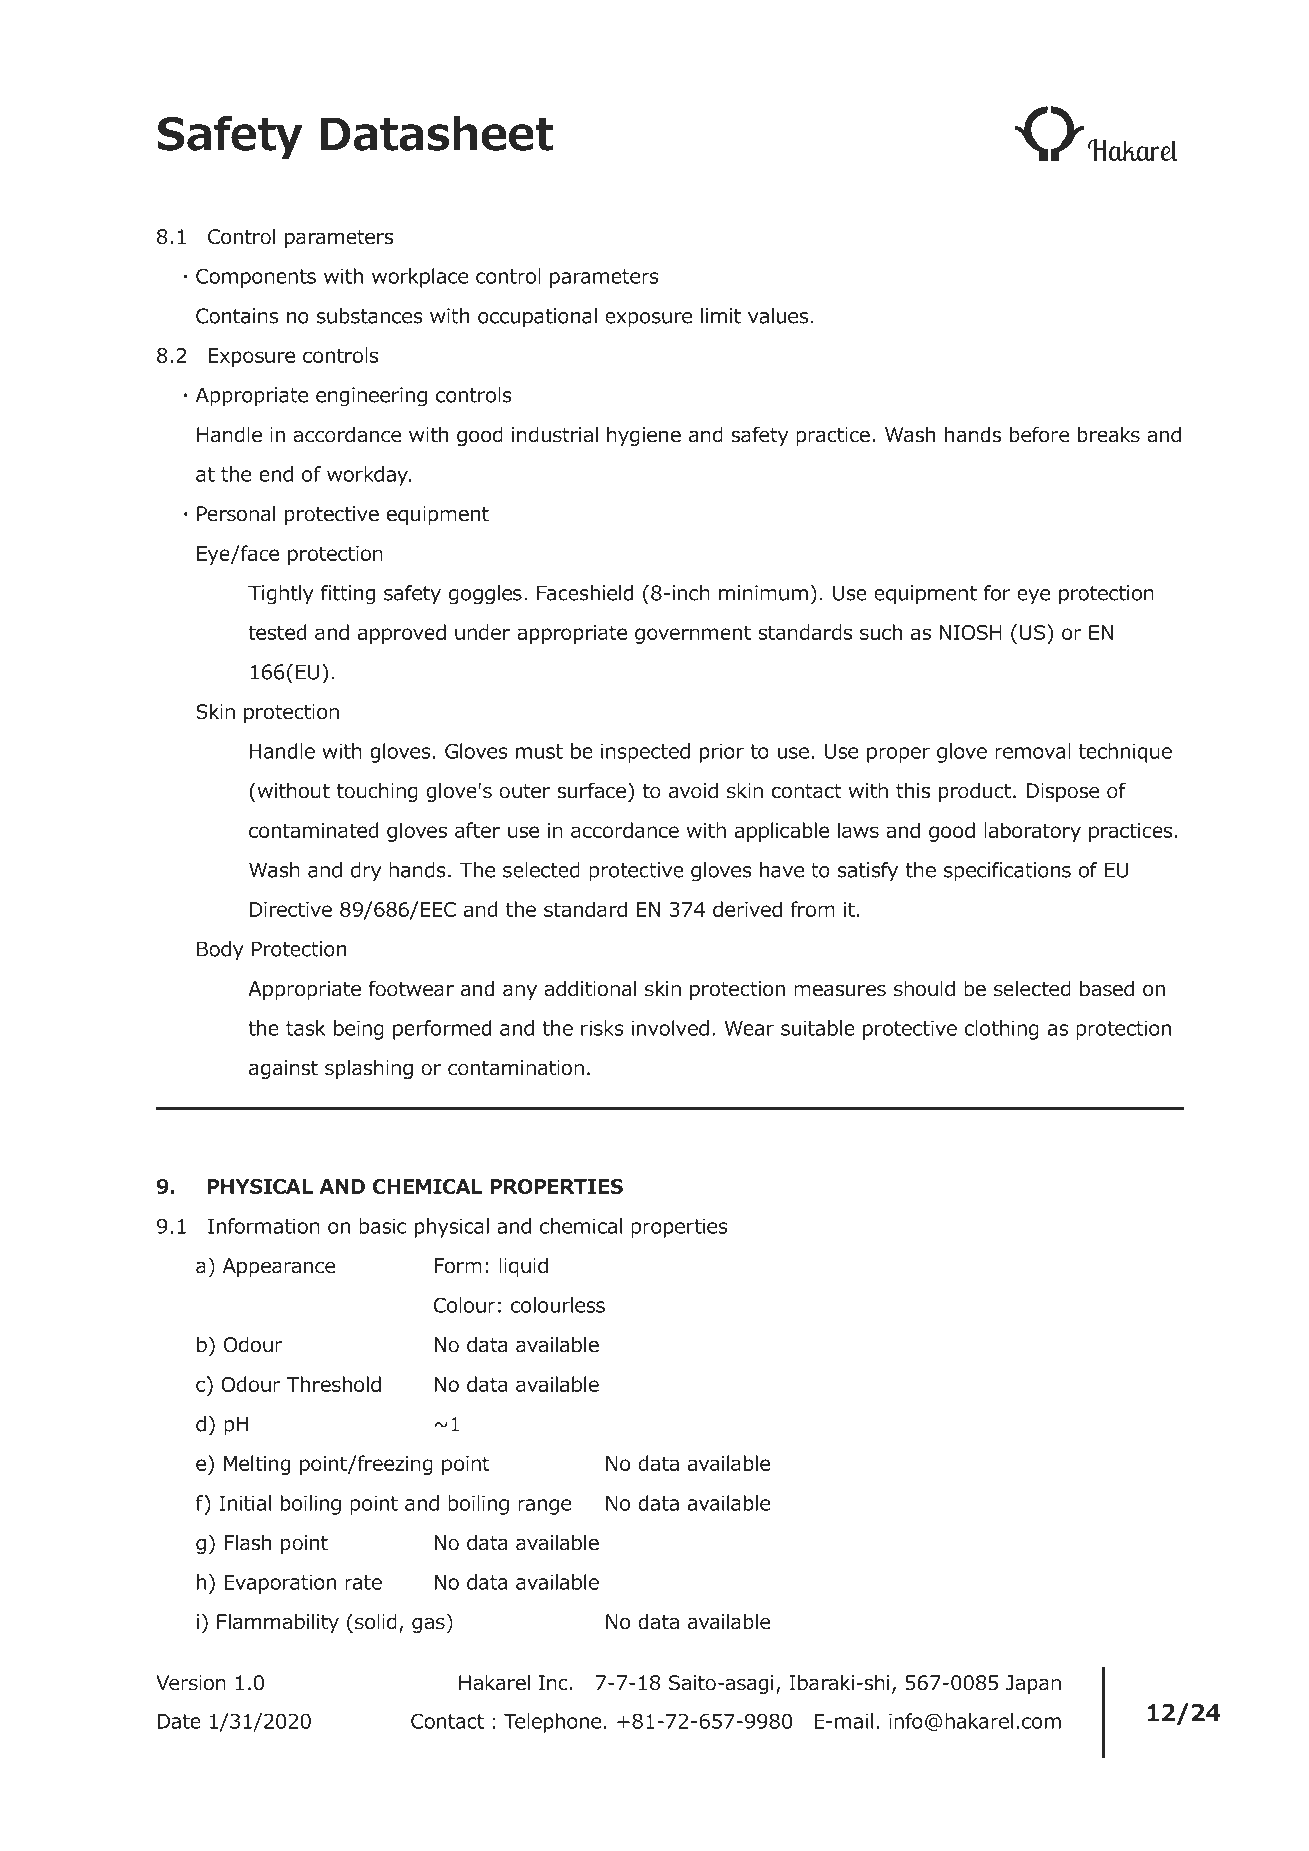 The width and height of the screenshot is (1309, 1851). I want to click on government, so click(693, 634).
